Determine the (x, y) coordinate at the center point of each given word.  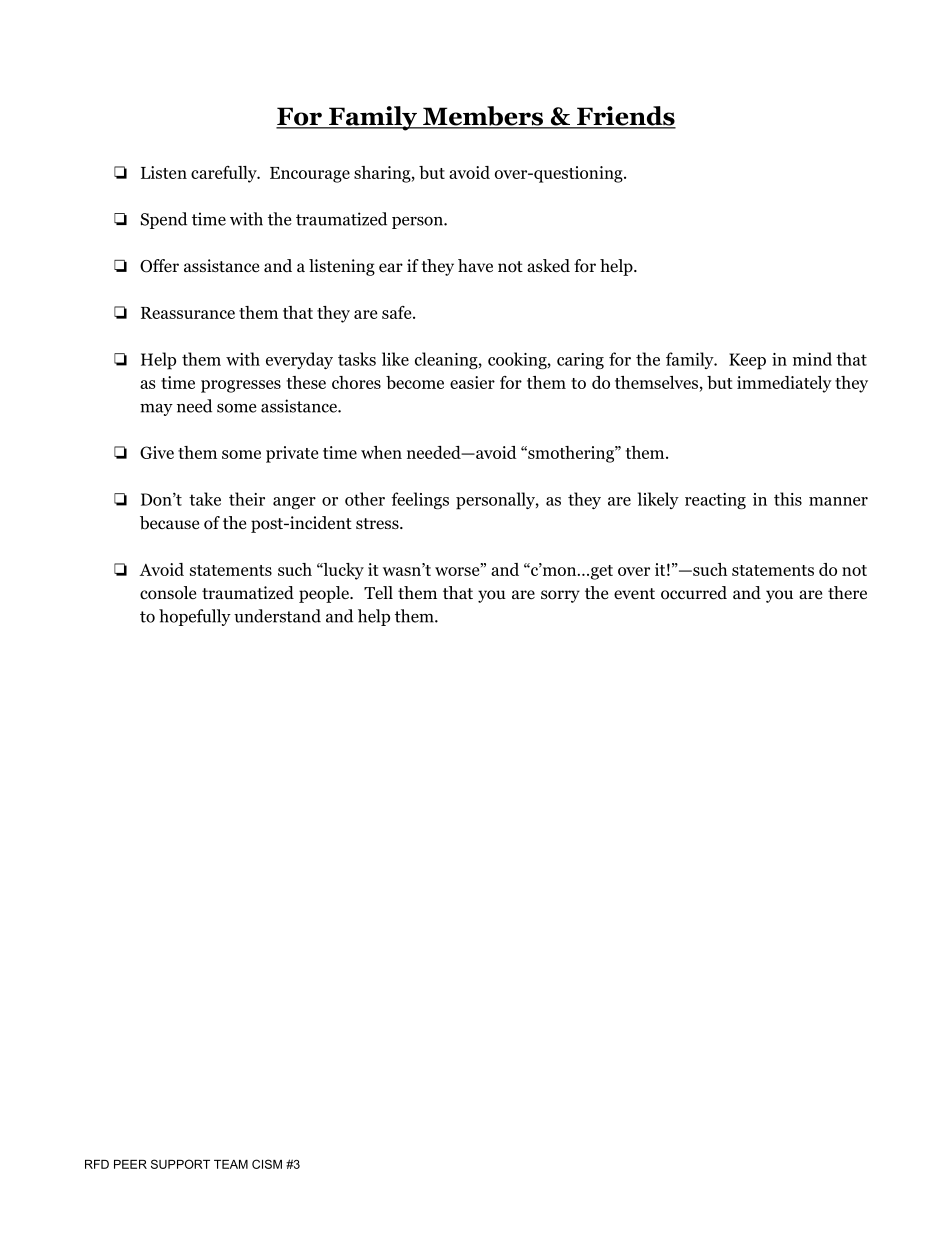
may (156, 410)
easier (472, 382)
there (847, 593)
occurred (694, 593)
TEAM (231, 1164)
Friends (625, 117)
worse (458, 571)
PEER (130, 1164)
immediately (784, 384)
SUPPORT (180, 1164)
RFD (97, 1164)
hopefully (195, 617)
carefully (225, 174)
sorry (560, 596)
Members (483, 117)
